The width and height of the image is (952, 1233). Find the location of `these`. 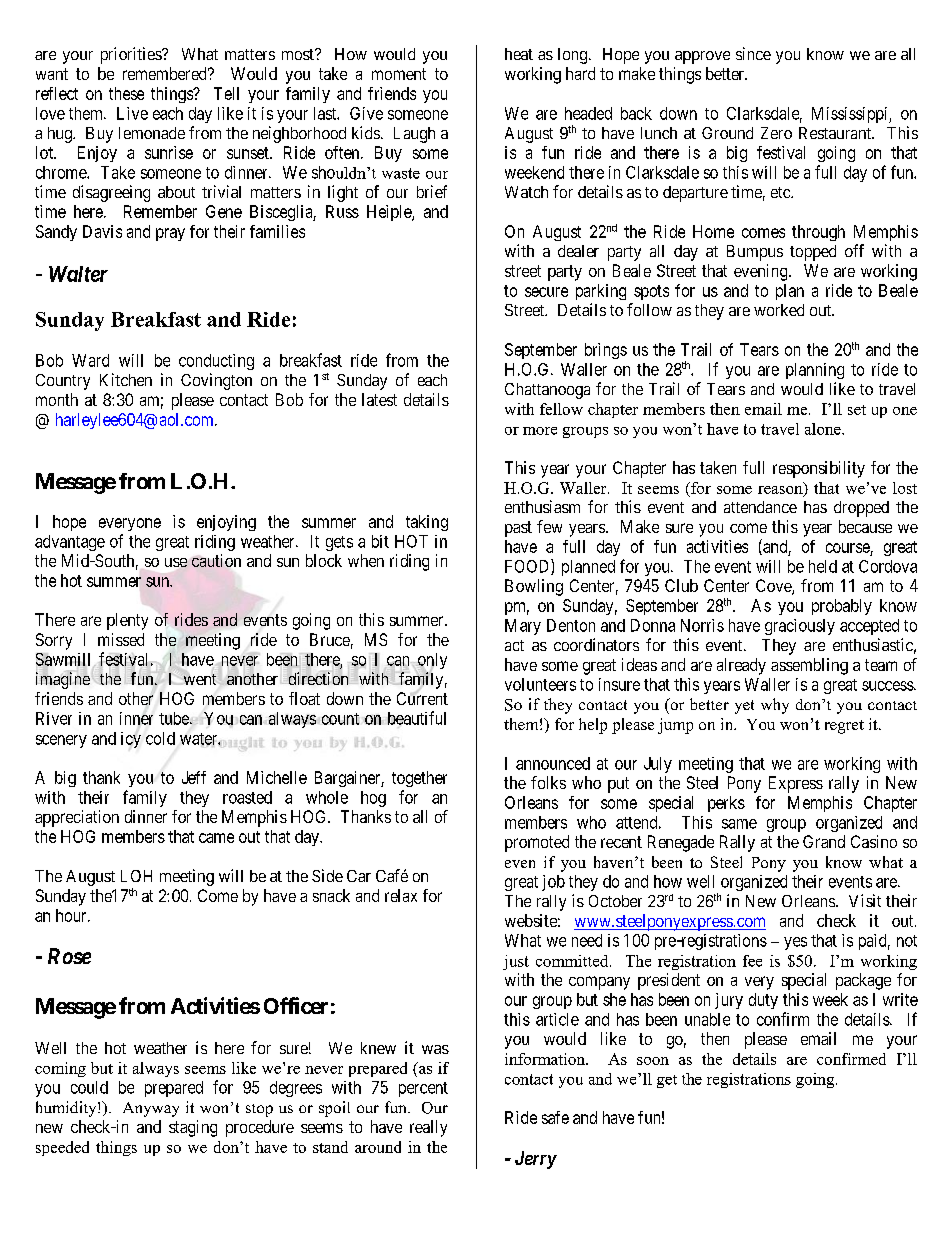

these is located at coordinates (126, 93).
